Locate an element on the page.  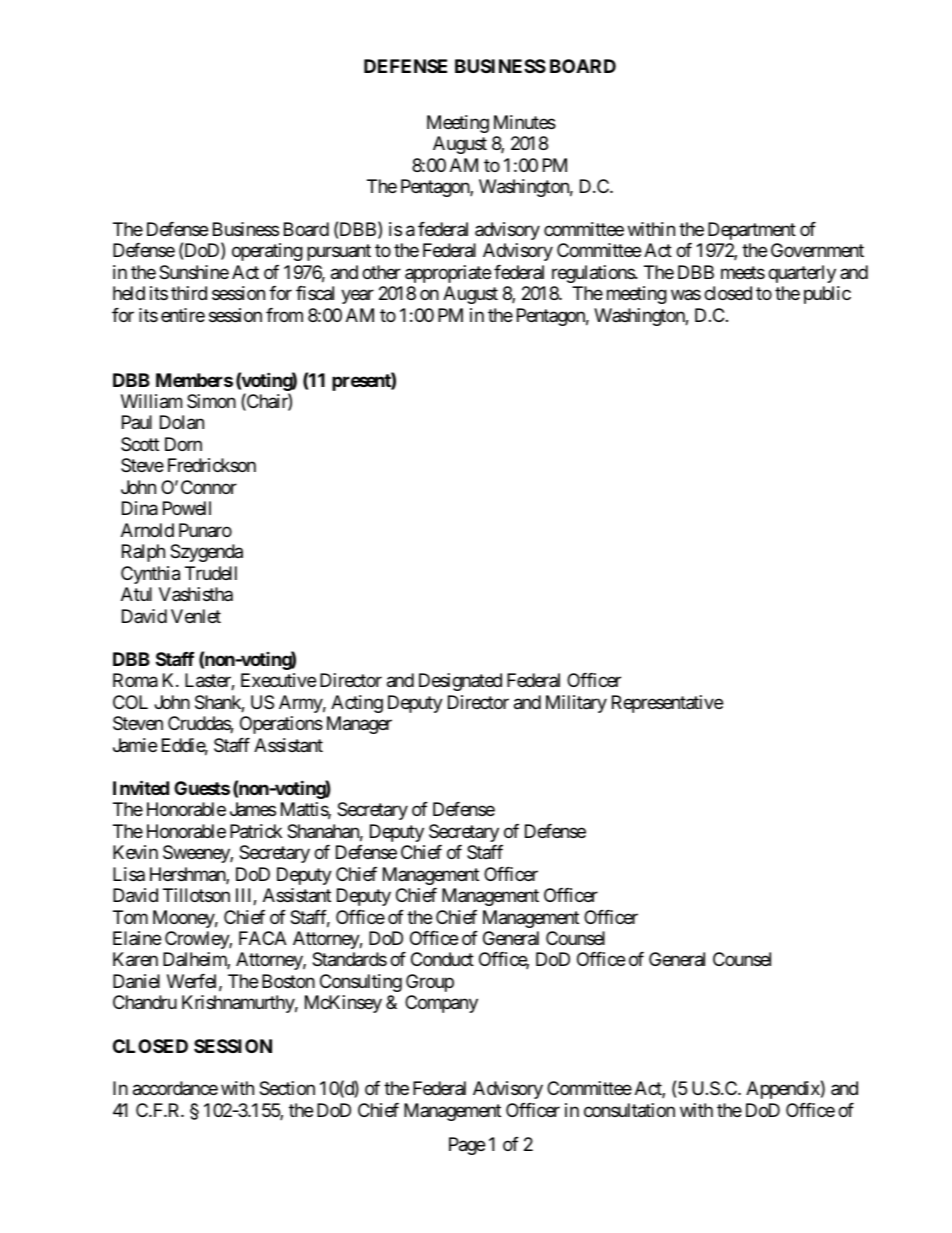
Department is located at coordinates (752, 231).
